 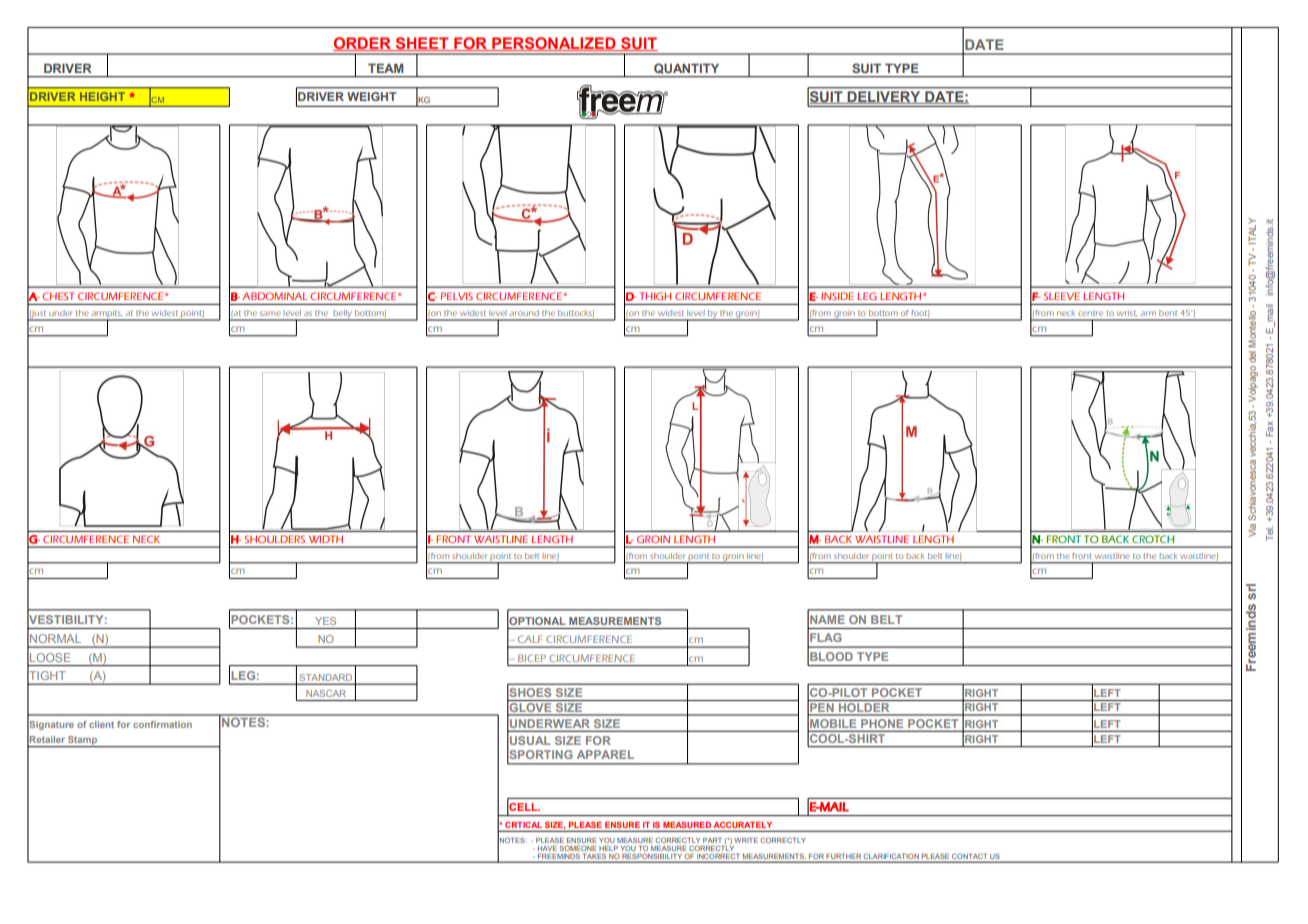 I want to click on QUANTITY, so click(x=686, y=68).
